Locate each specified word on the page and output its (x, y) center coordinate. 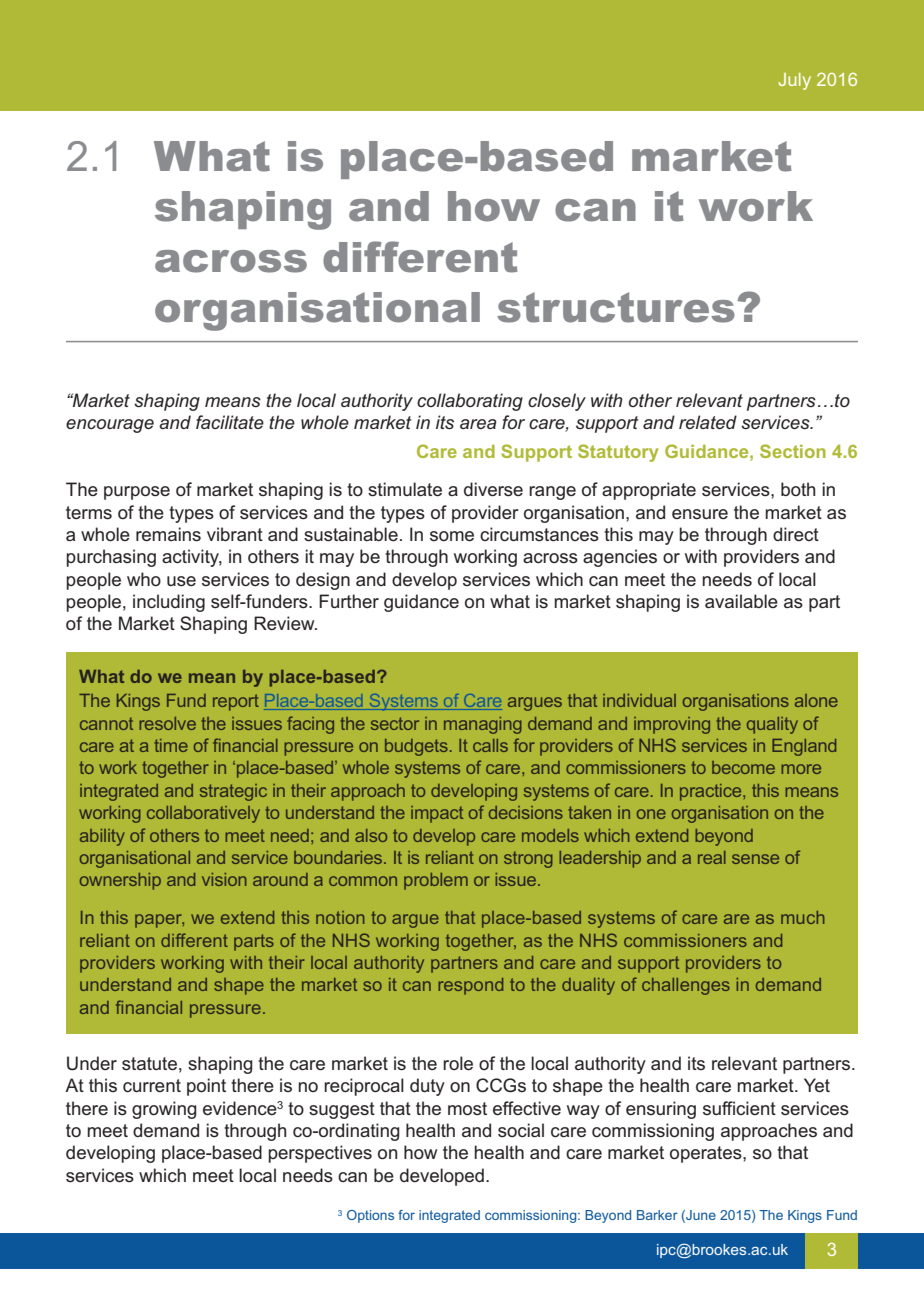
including (169, 603)
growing (164, 1110)
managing (483, 725)
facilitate (230, 422)
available (741, 601)
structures (616, 307)
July (795, 81)
